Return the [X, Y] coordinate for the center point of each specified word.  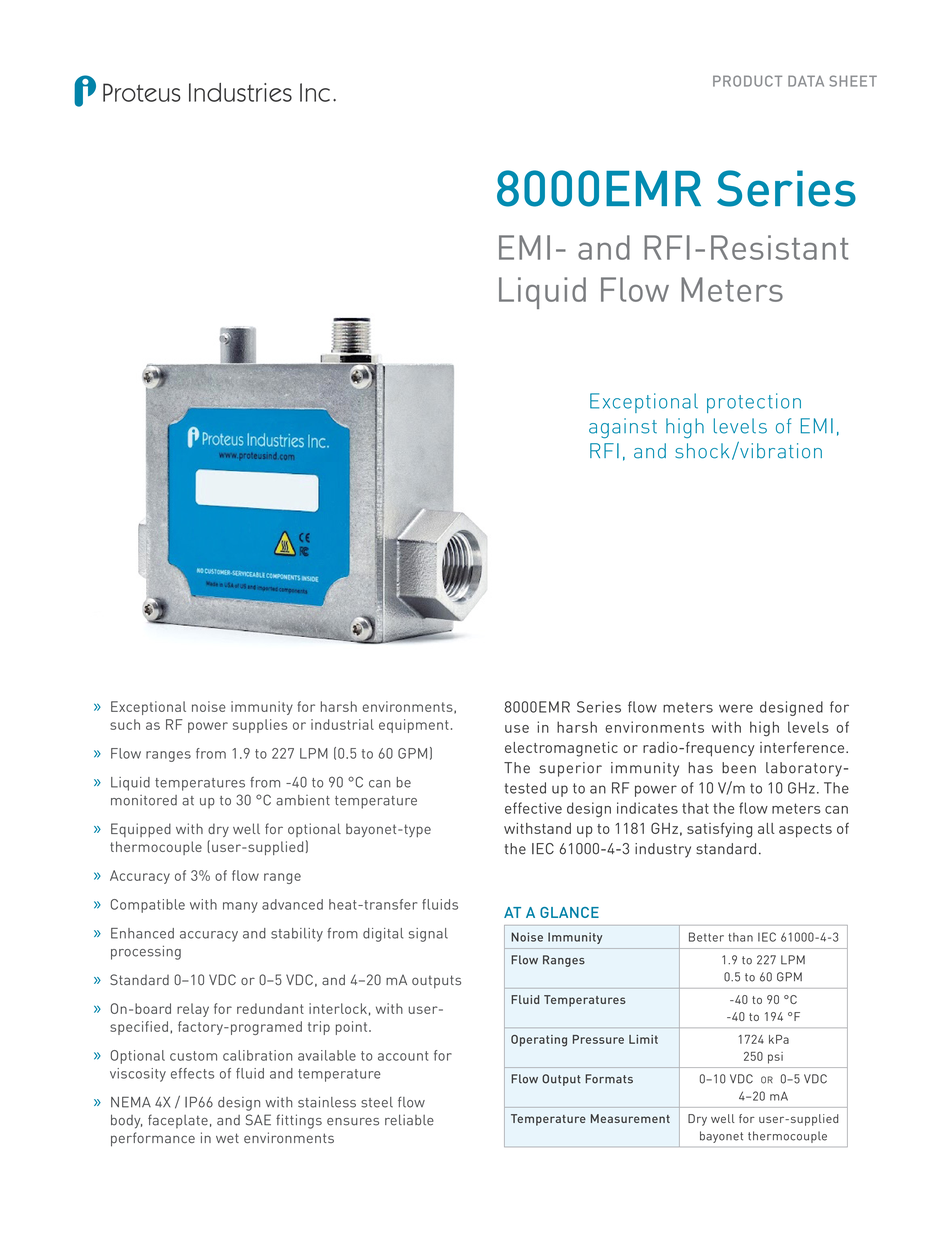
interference [803, 747]
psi [775, 1058]
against [623, 428]
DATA [806, 81]
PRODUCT [747, 81]
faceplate [178, 1121]
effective [533, 808]
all [766, 828]
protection [754, 403]
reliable [409, 1120]
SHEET [853, 81]
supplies [260, 726]
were [736, 708]
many [240, 907]
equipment [414, 726]
